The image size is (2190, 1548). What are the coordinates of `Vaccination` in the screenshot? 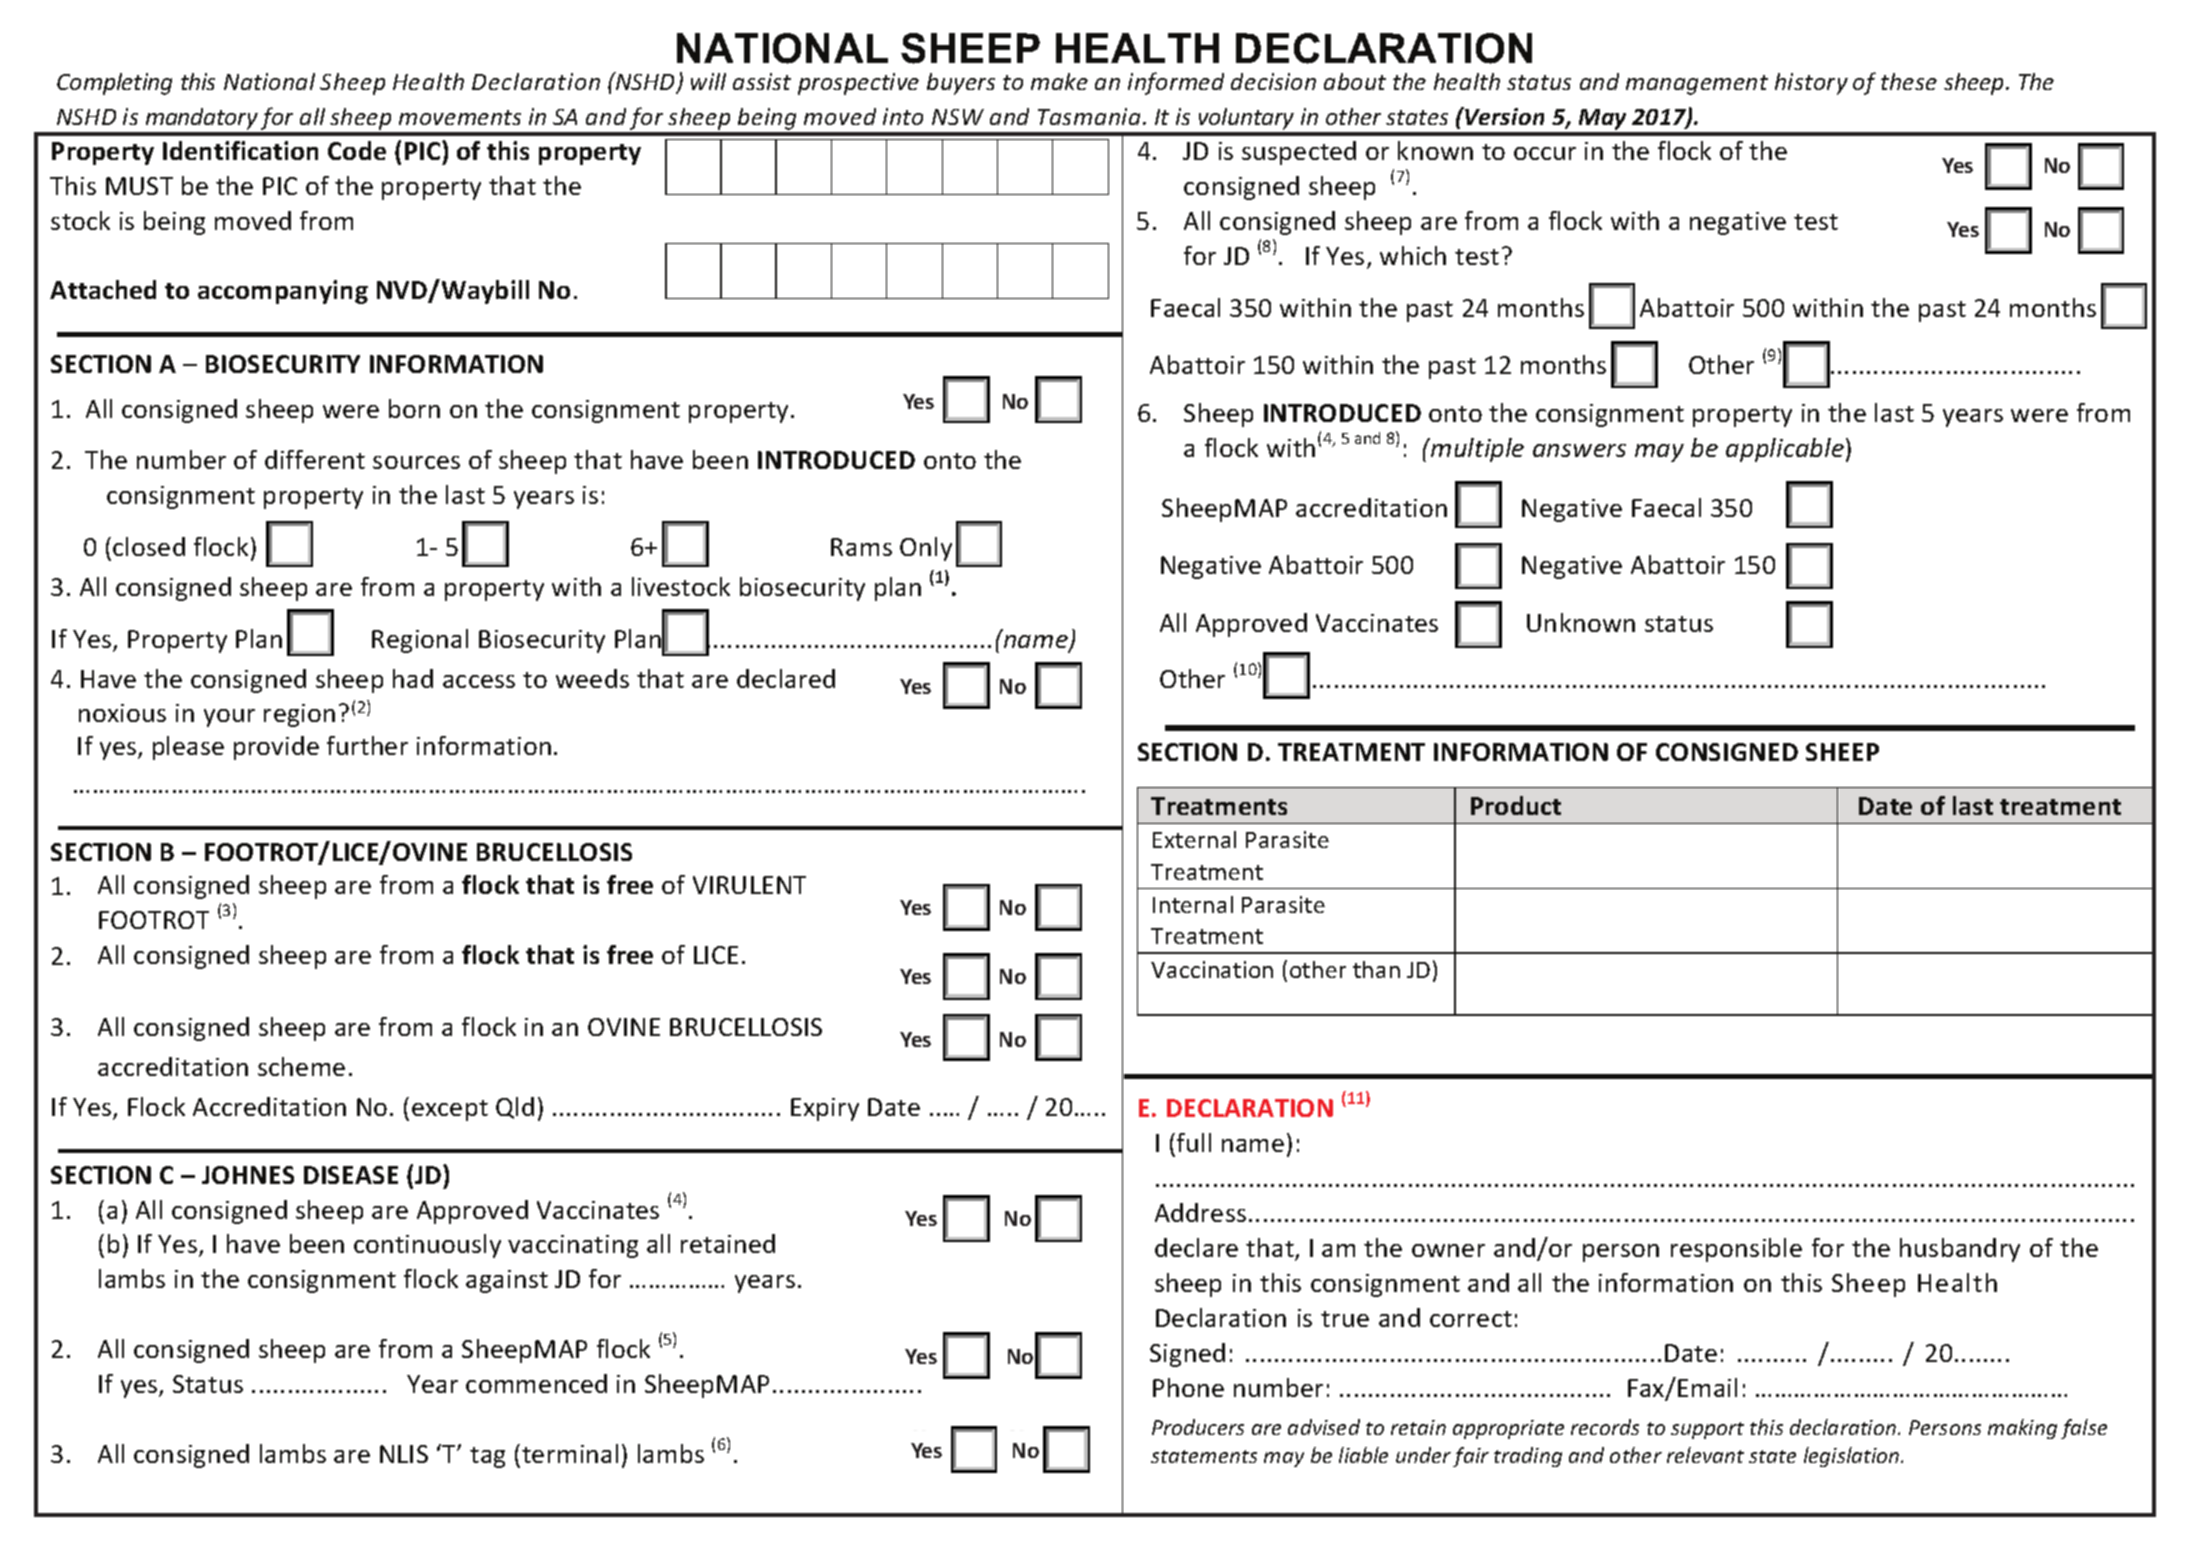 It's located at (1212, 969).
